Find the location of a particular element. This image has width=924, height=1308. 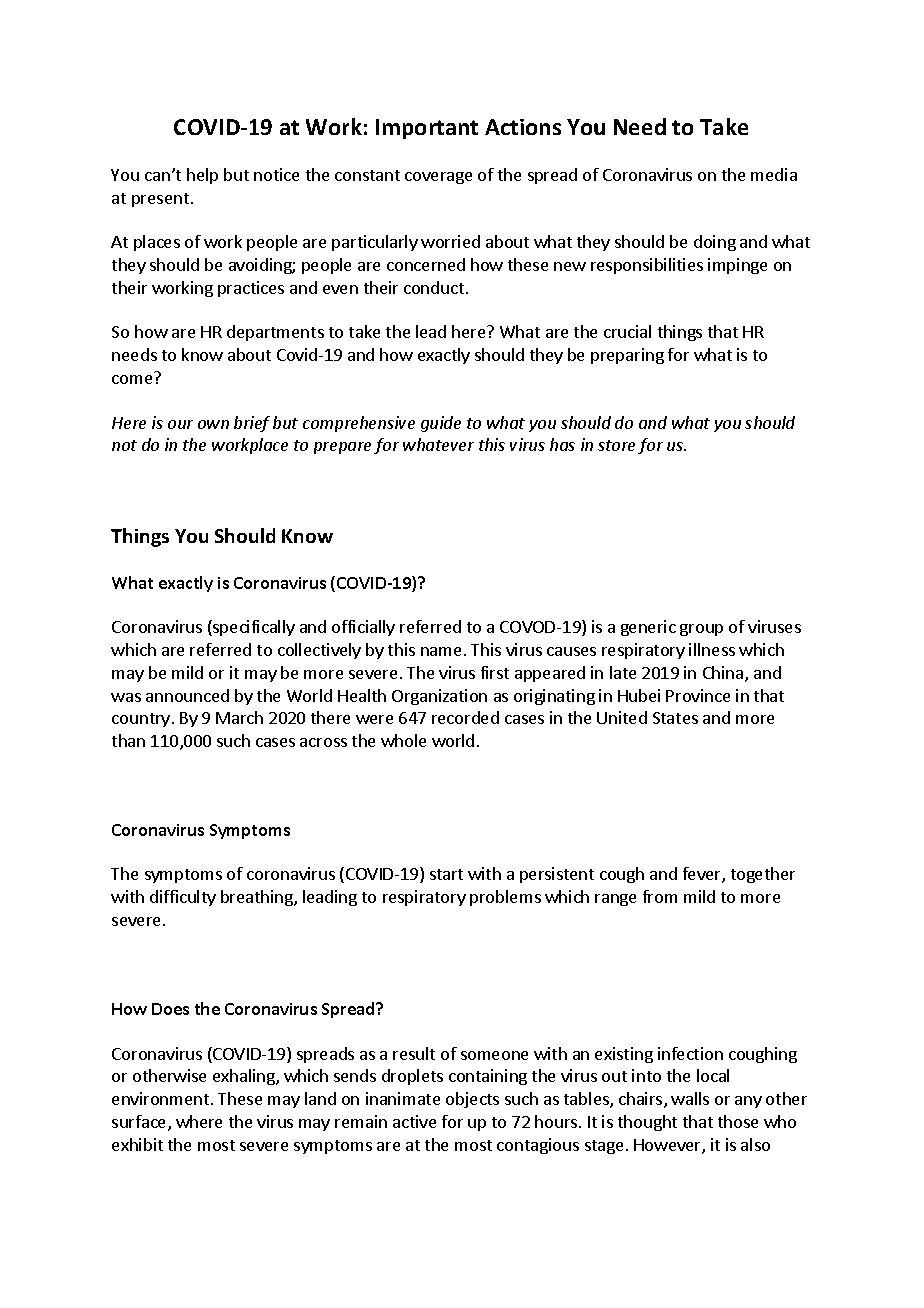

own is located at coordinates (213, 424).
